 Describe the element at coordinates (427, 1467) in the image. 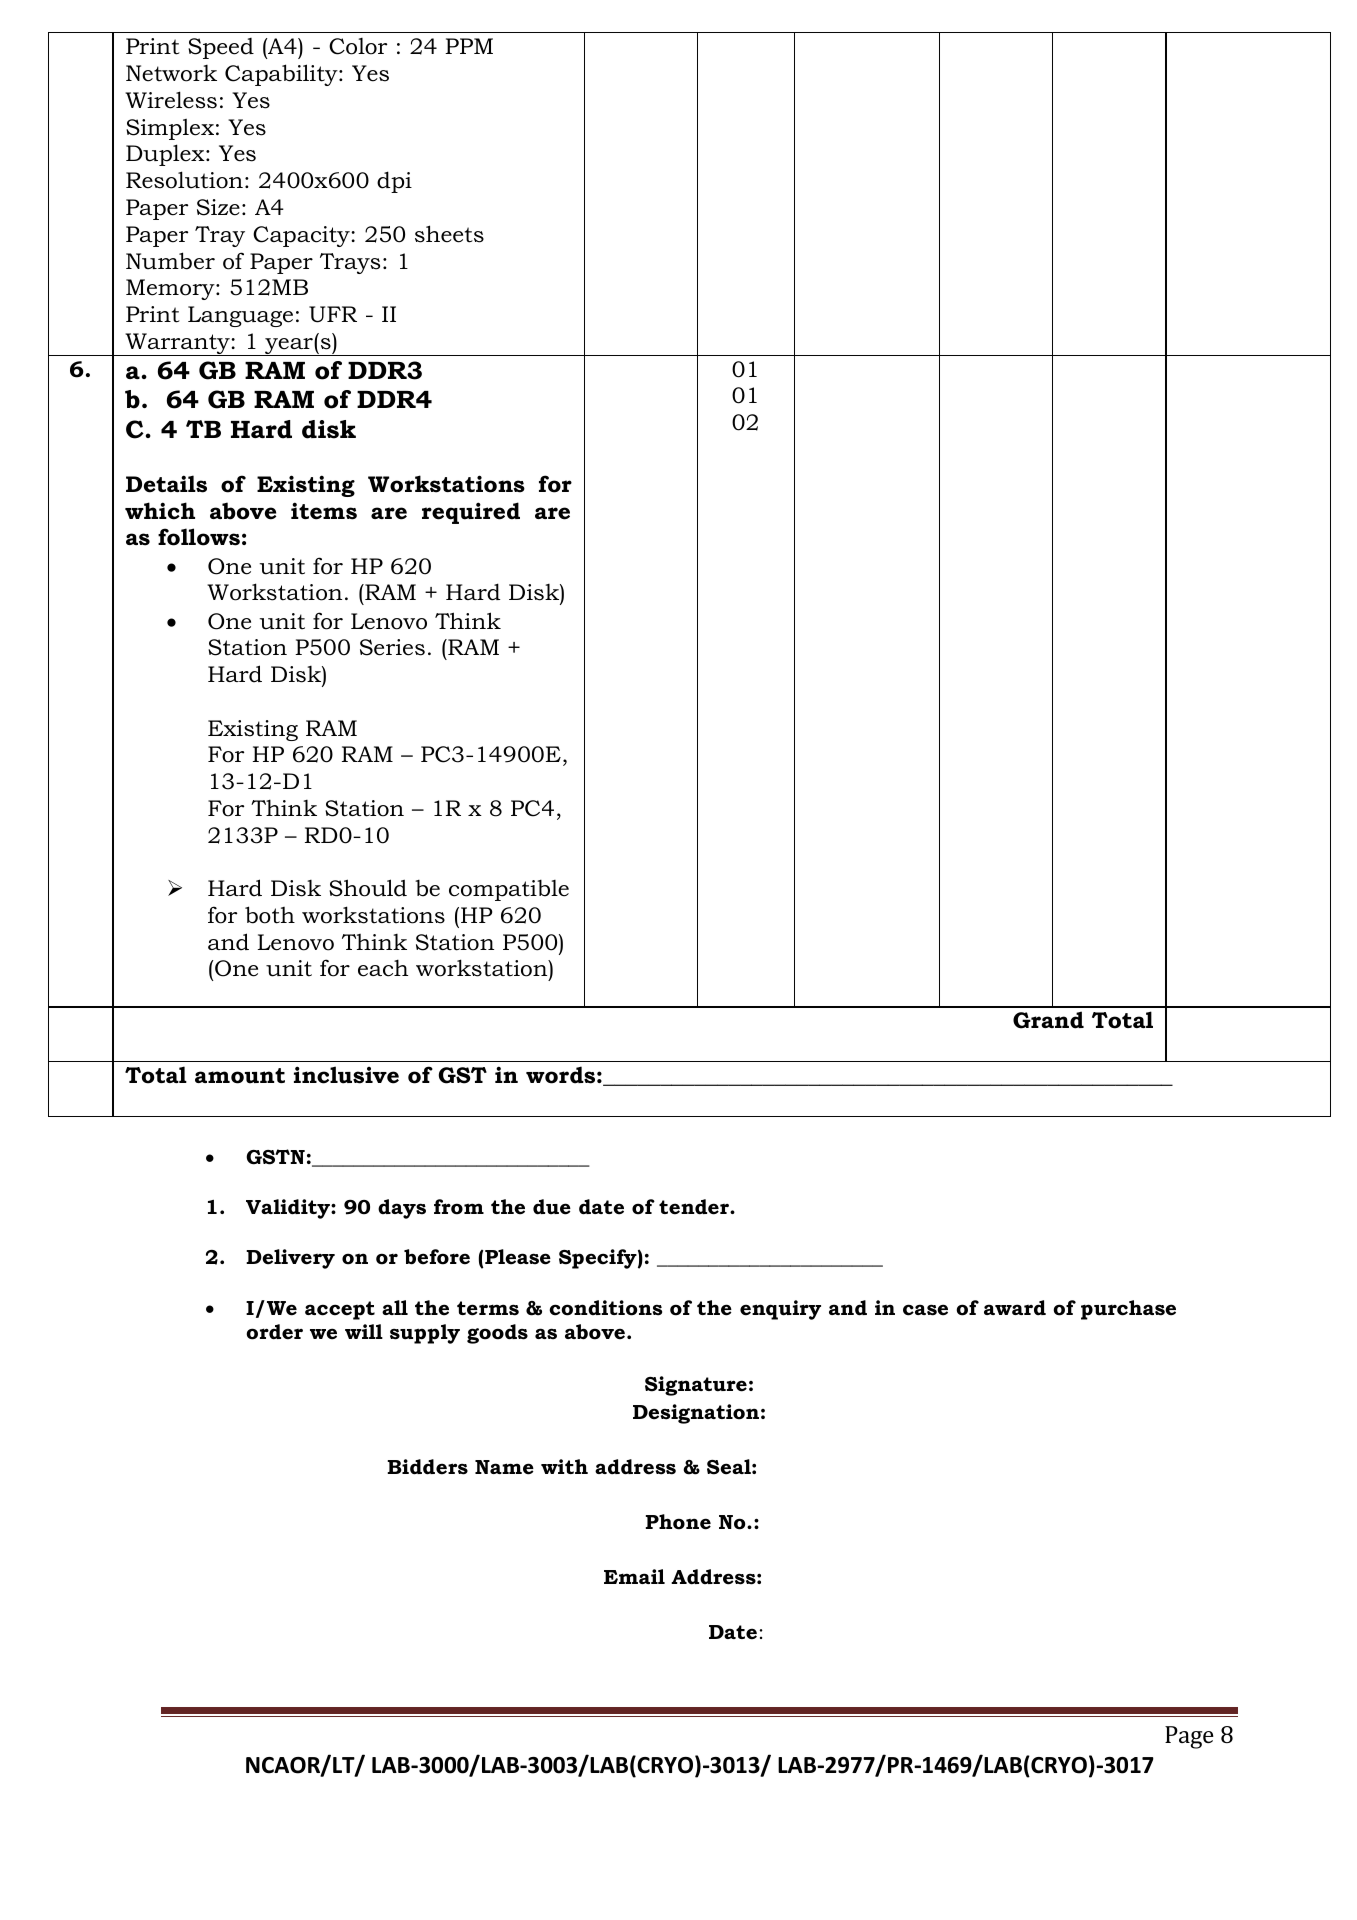

I see `Bidders` at that location.
